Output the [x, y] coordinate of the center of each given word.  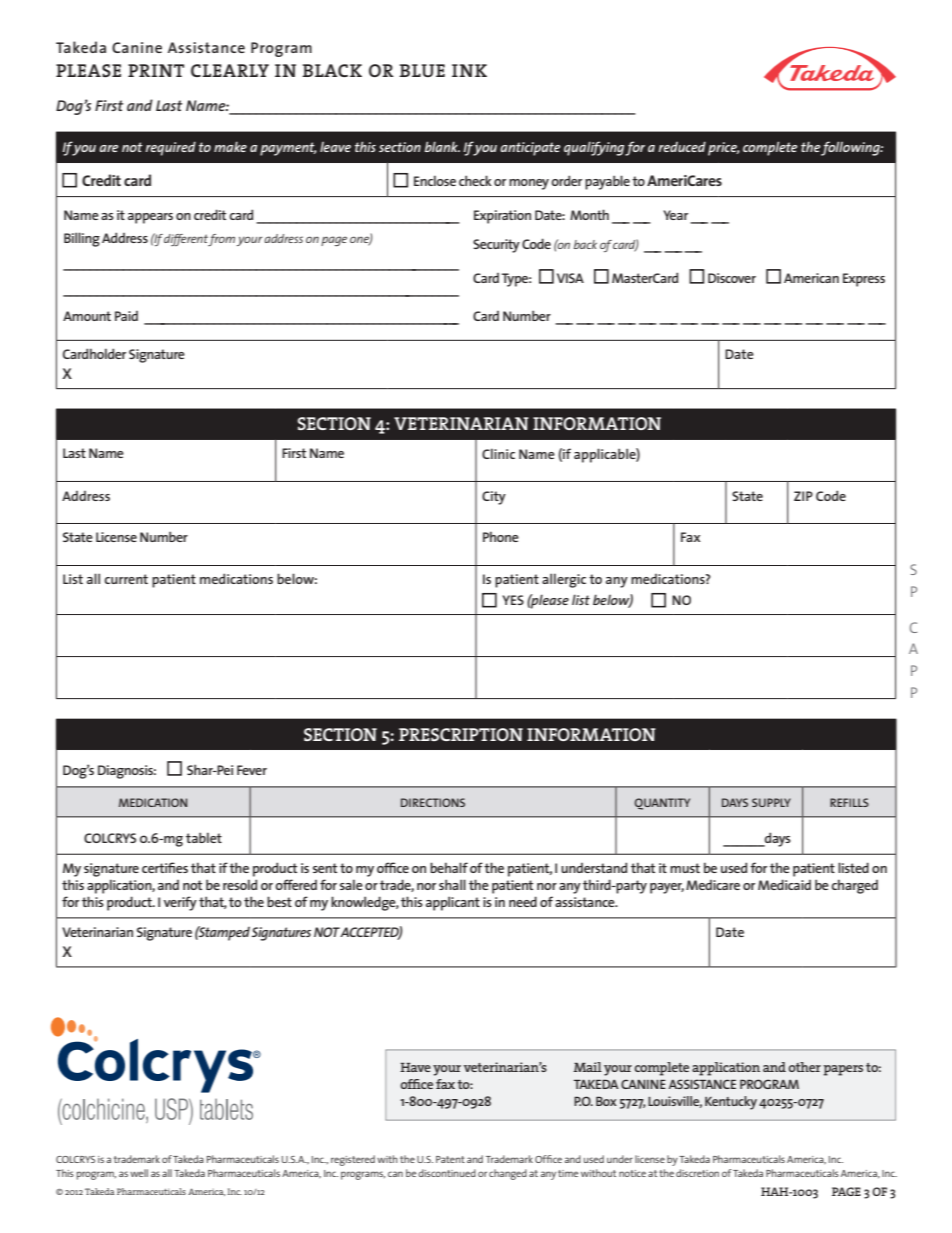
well [139, 1173]
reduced [682, 146]
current [126, 579]
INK [469, 70]
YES [513, 600]
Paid [126, 316]
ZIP [803, 496]
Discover [732, 278]
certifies [165, 867]
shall [452, 884]
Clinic [498, 453]
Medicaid [784, 884]
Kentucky [731, 1103]
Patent [450, 1159]
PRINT [156, 70]
